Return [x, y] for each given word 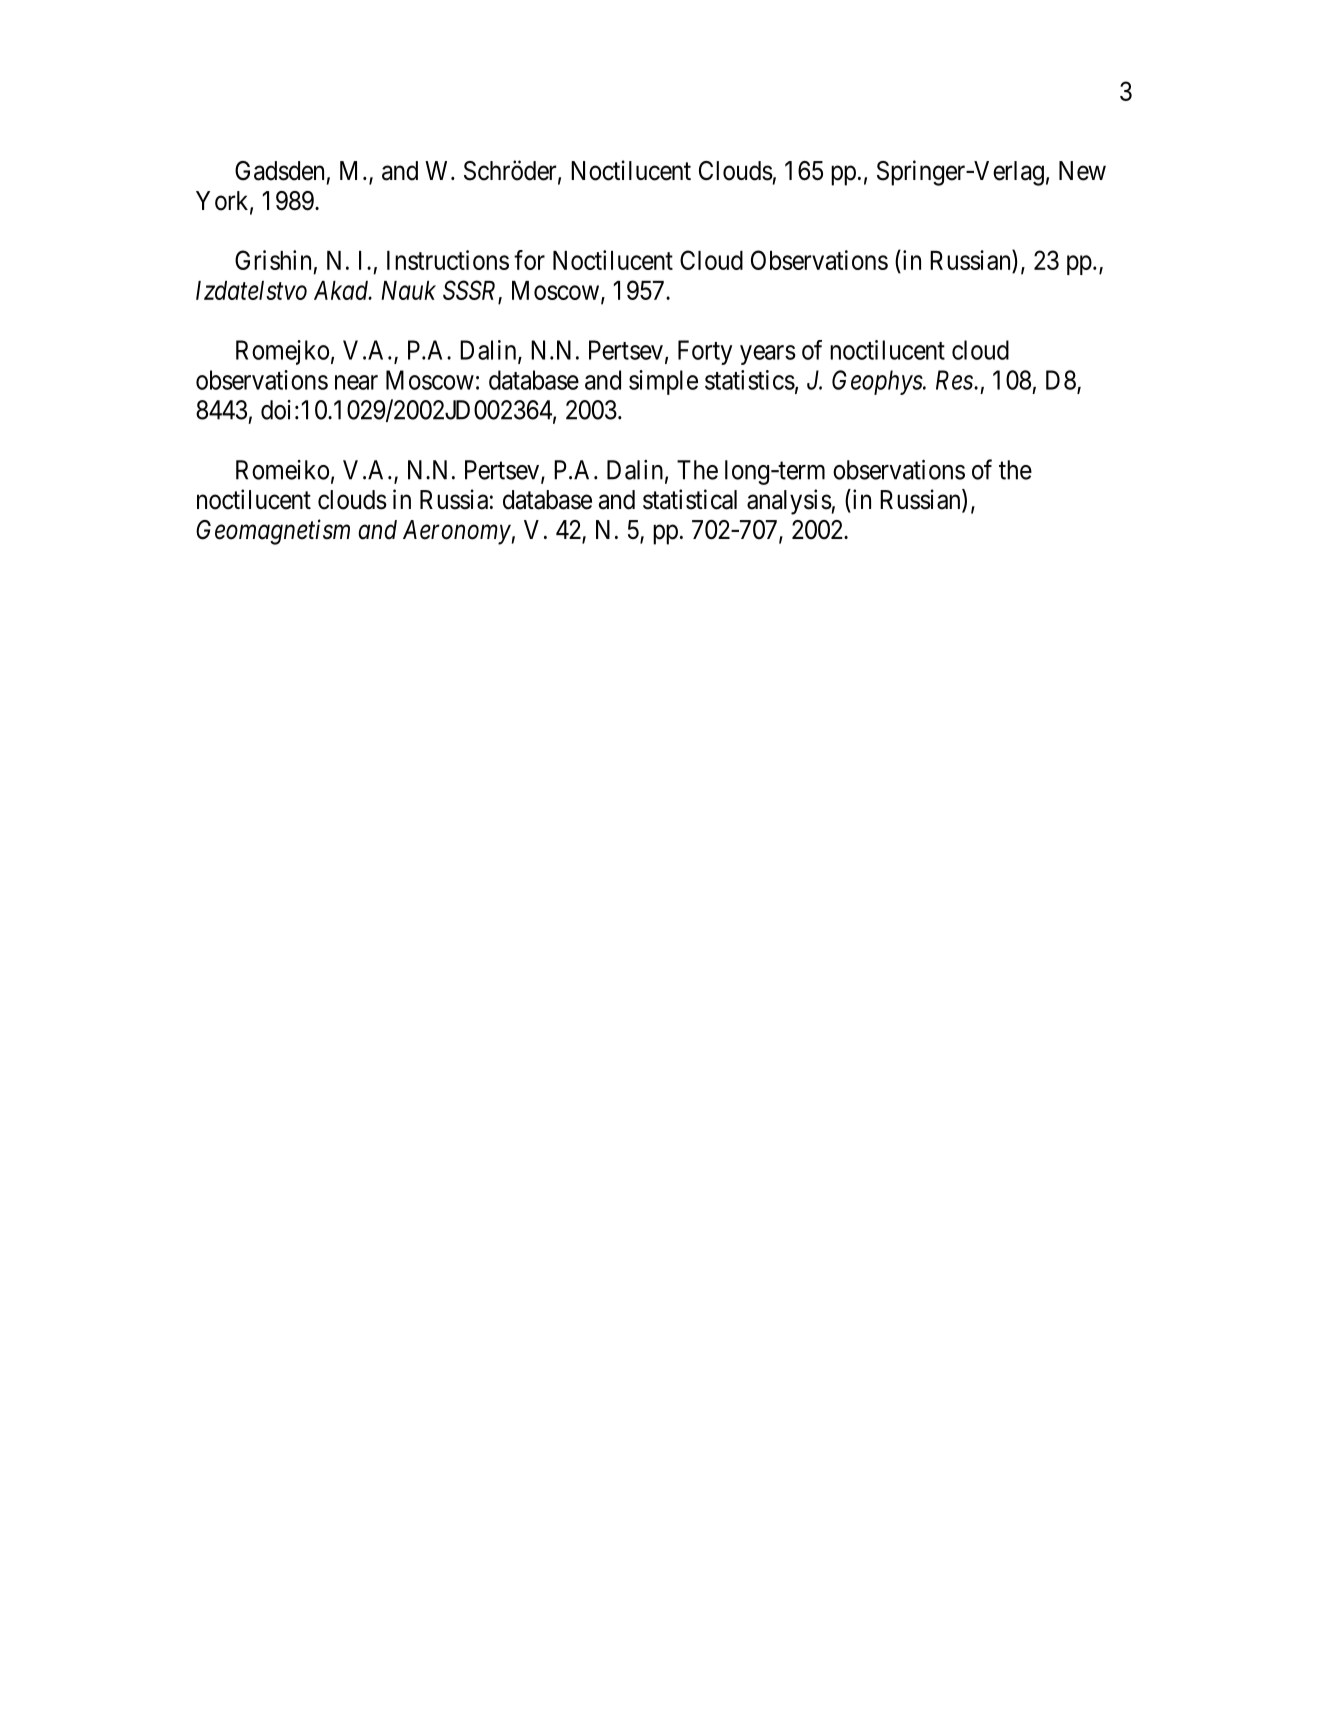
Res [954, 380]
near [356, 382]
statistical [690, 499]
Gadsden [279, 171]
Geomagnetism [273, 532]
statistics [750, 380]
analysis [789, 502]
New [1082, 171]
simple [663, 382]
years [768, 355]
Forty [705, 352]
